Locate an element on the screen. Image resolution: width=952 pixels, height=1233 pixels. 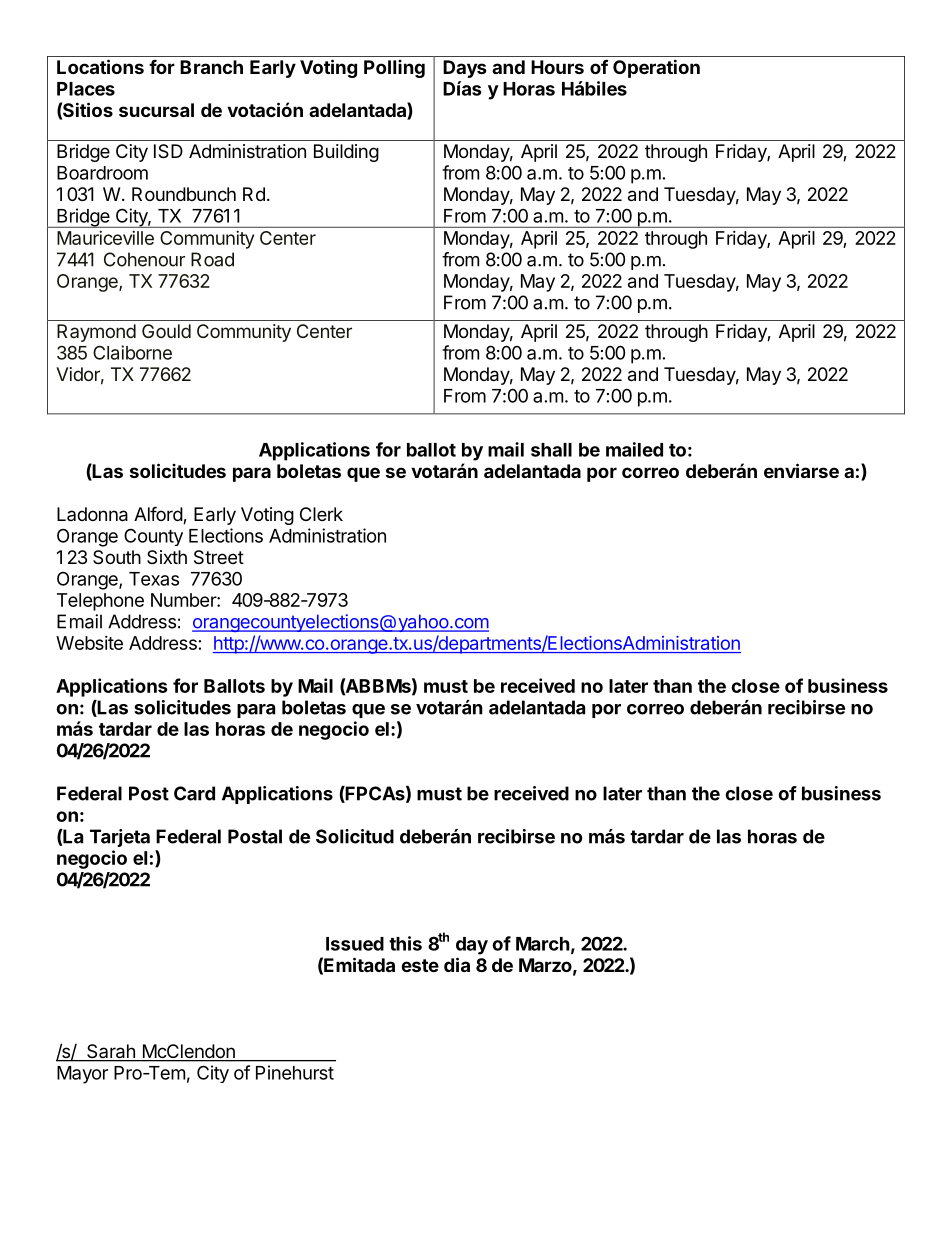
este is located at coordinates (420, 965).
